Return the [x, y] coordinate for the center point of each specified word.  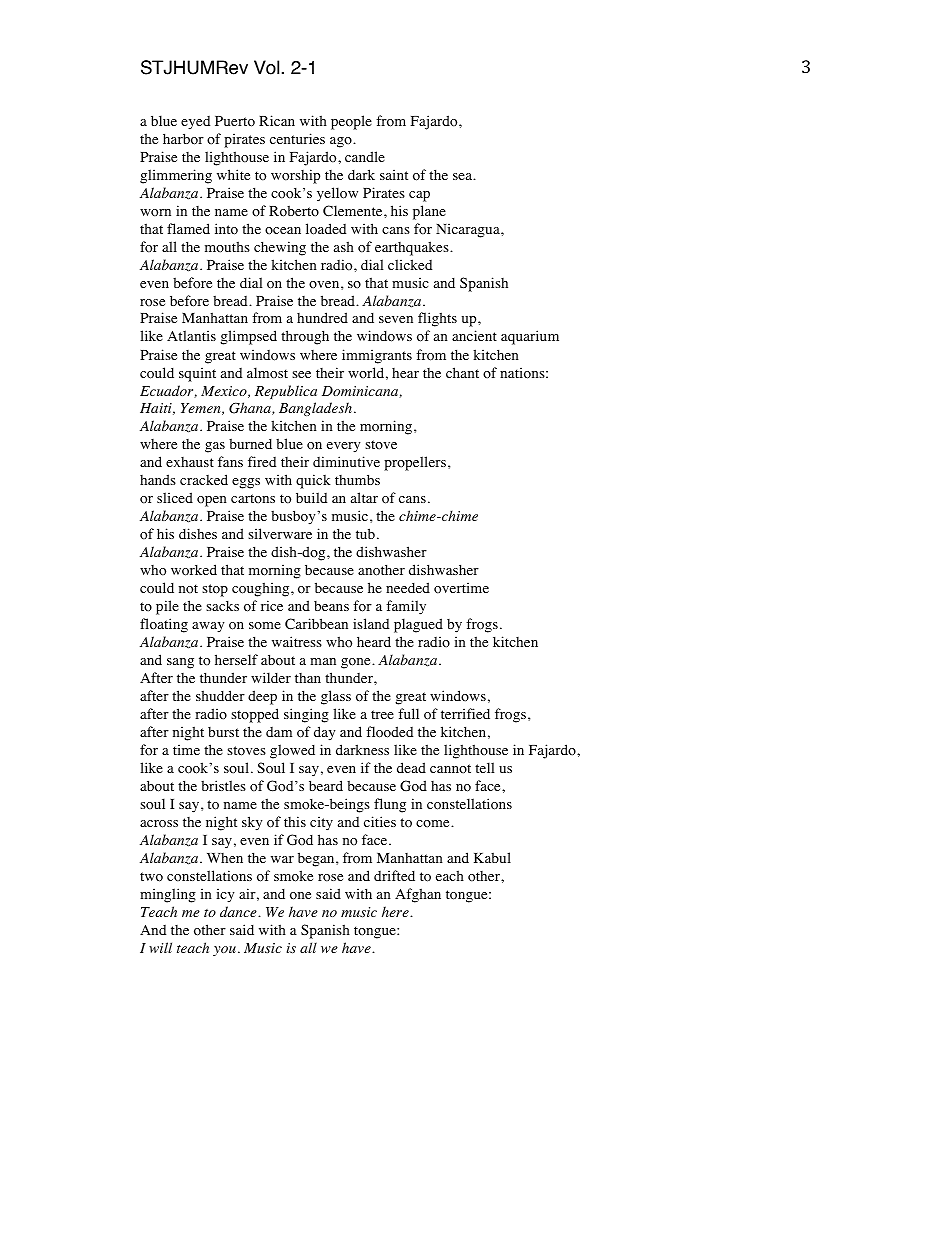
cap [419, 196]
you [224, 951]
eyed [195, 123]
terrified [465, 713]
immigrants [377, 356]
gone [357, 663]
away [208, 627]
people [351, 122]
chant [462, 372]
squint [197, 374]
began [317, 859]
